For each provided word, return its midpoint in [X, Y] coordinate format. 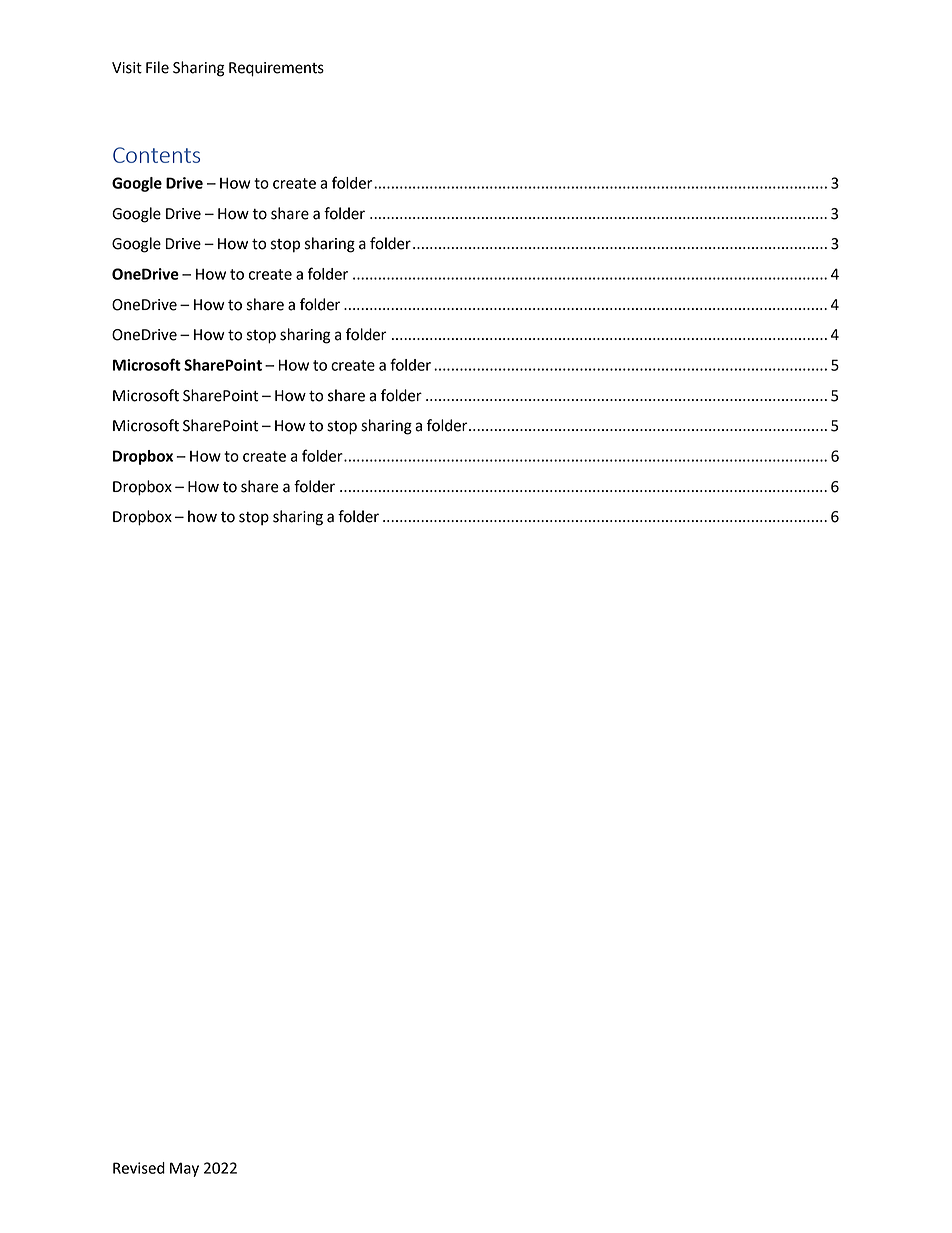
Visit [127, 68]
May [184, 1169]
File [157, 67]
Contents [156, 155]
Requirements [276, 69]
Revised [139, 1168]
